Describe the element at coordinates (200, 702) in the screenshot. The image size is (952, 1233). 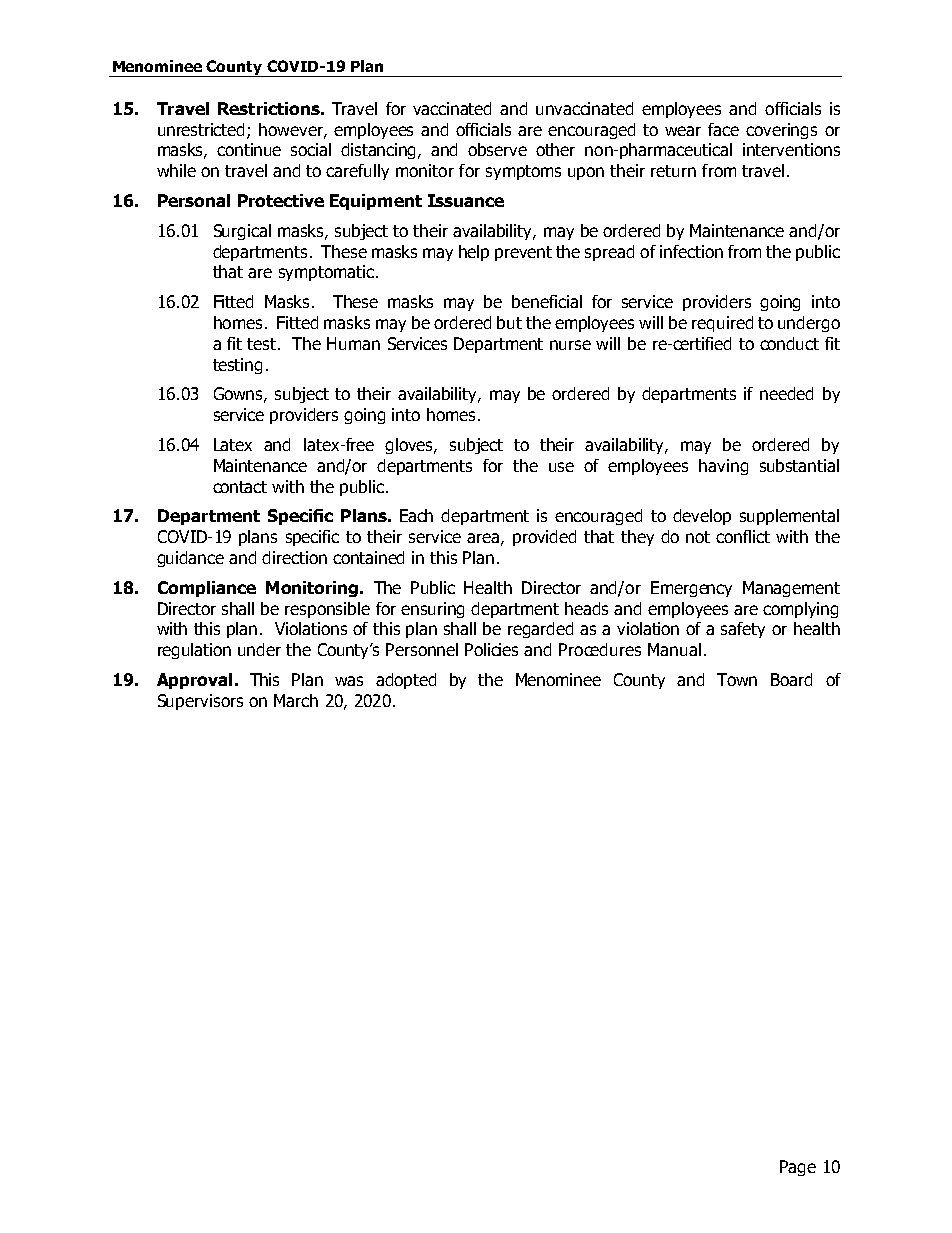
I see `Supervisors` at that location.
